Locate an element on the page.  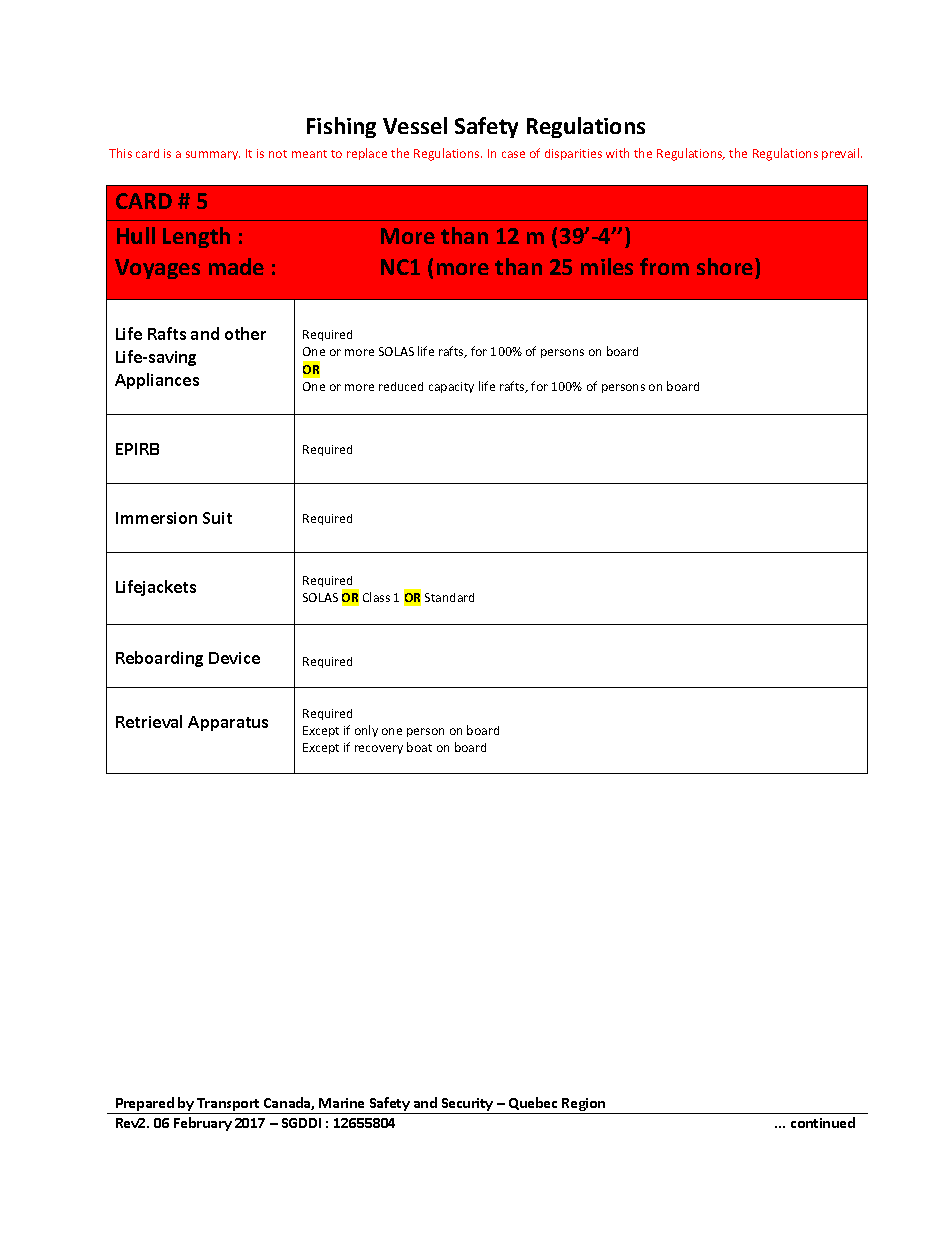
summary is located at coordinates (213, 155).
